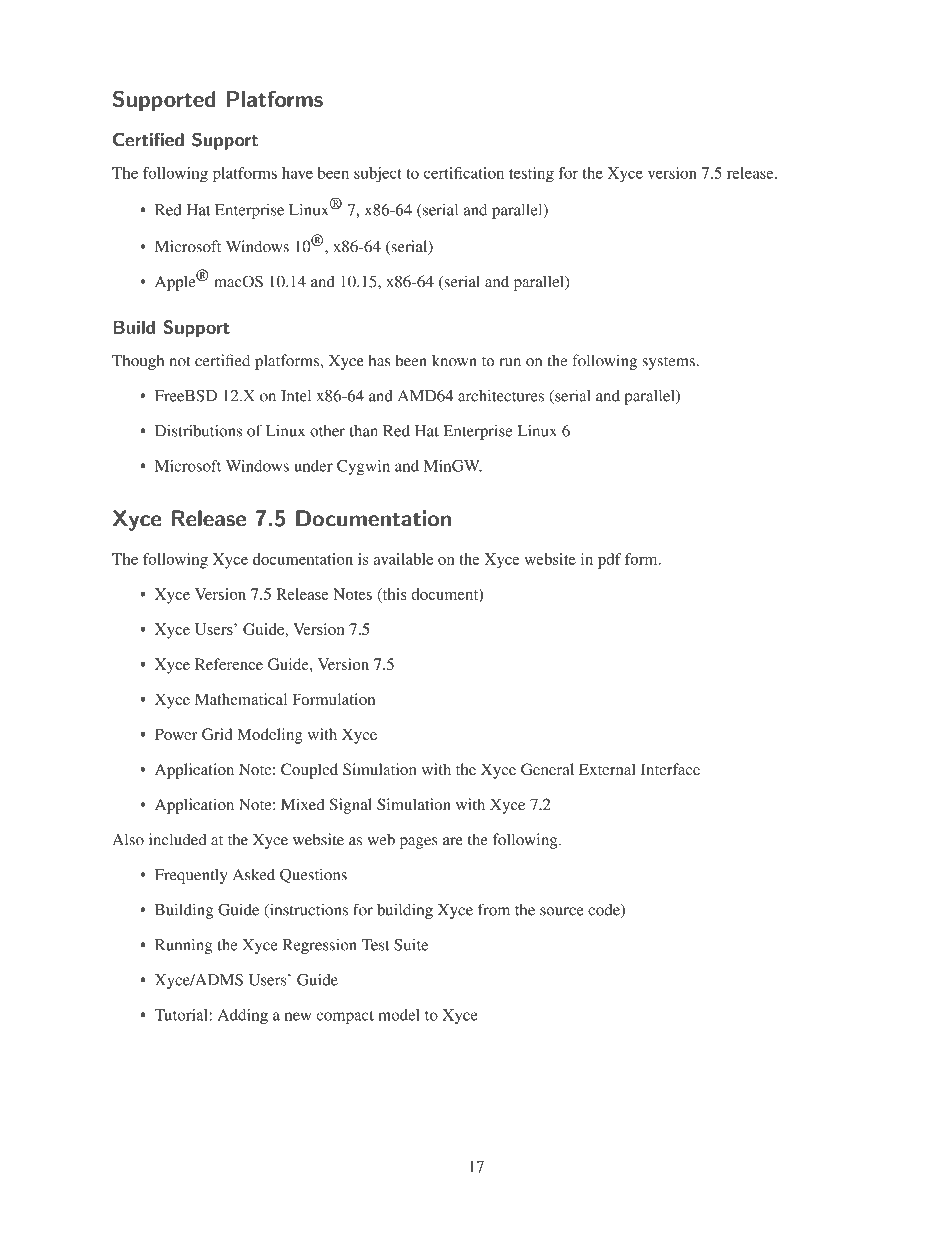 The height and width of the image is (1233, 952). Describe the element at coordinates (178, 839) in the image. I see `included` at that location.
